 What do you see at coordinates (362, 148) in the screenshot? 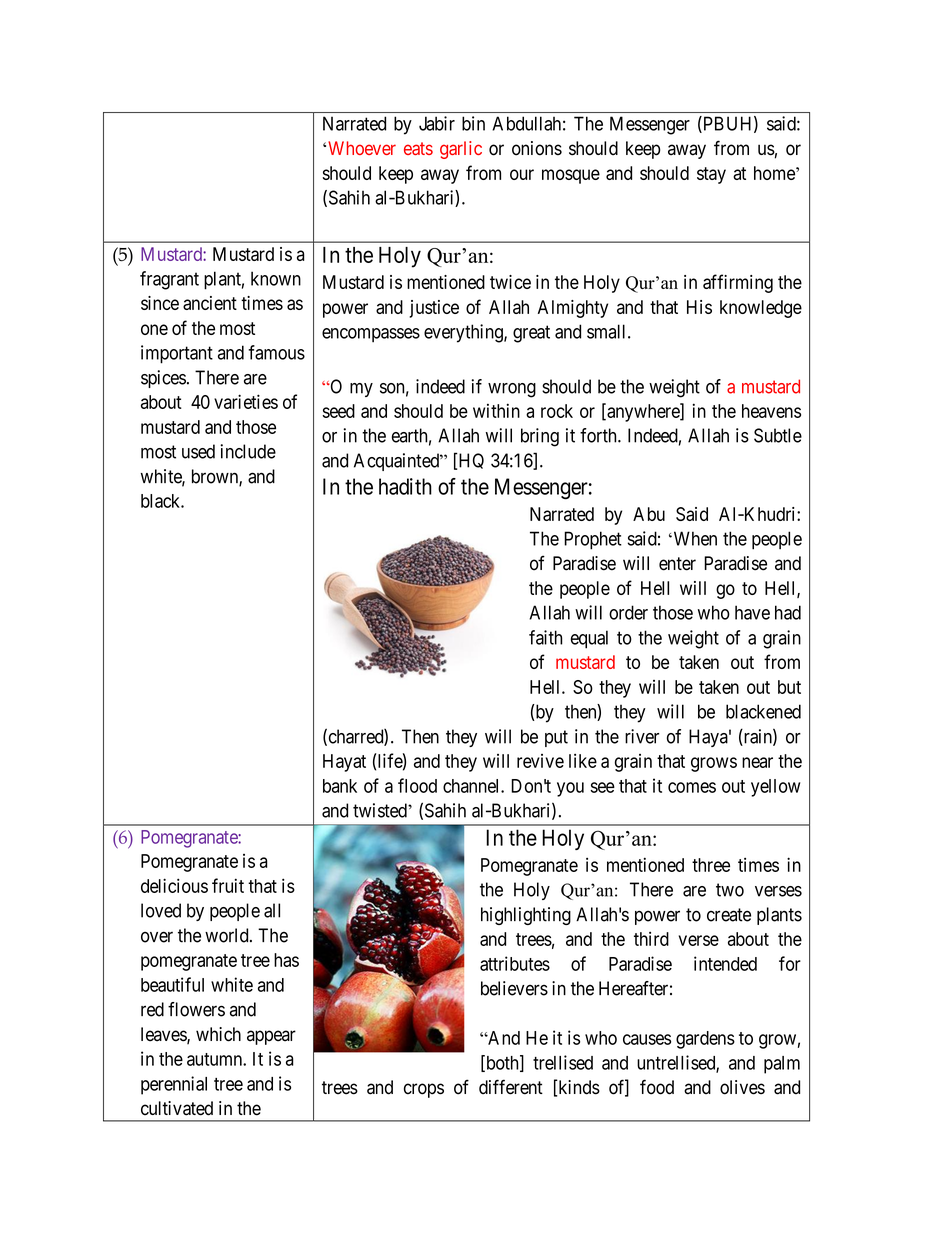
I see `Whoever` at bounding box center [362, 148].
